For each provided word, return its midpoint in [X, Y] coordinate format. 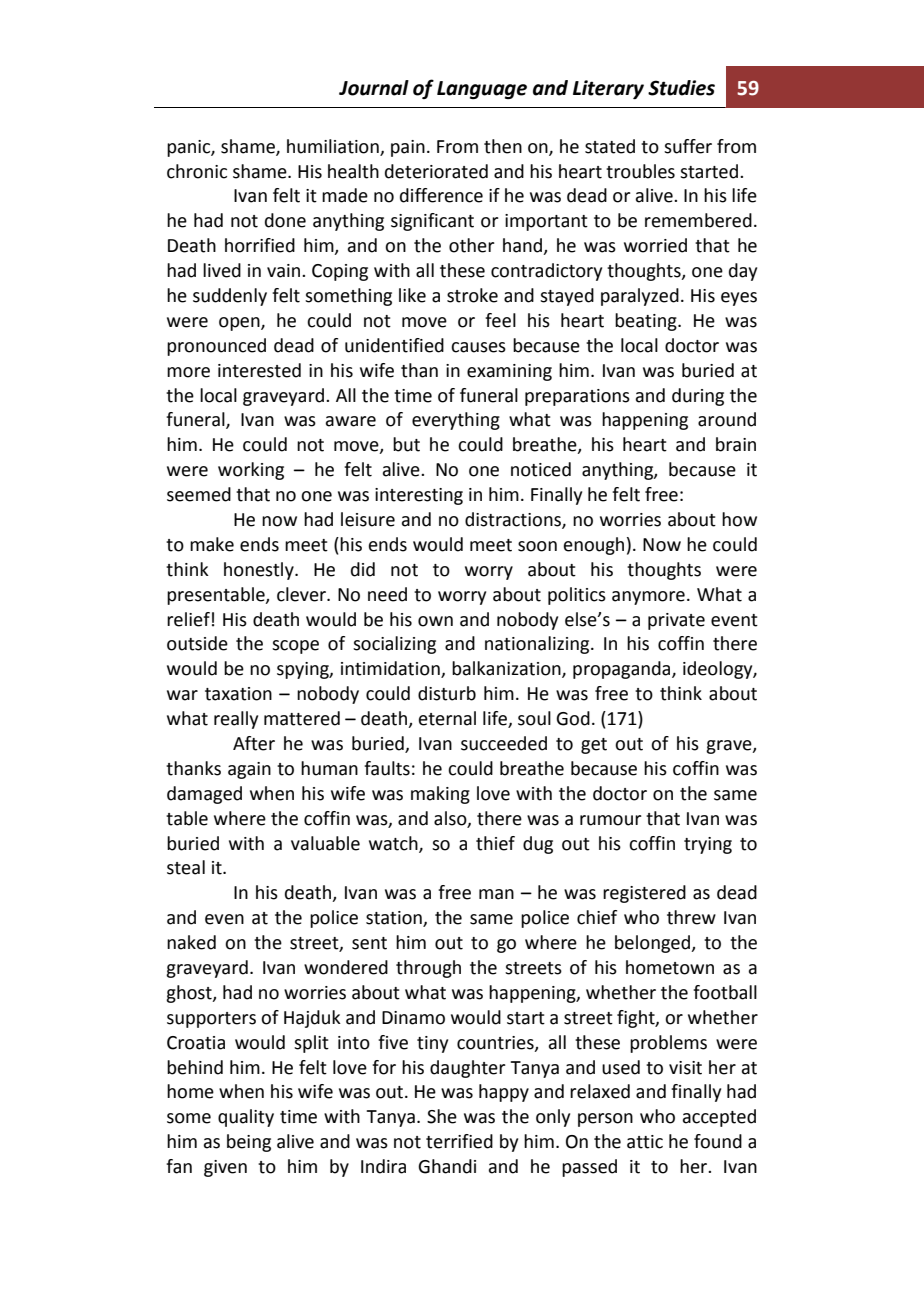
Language [482, 90]
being [249, 1143]
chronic [197, 171]
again [249, 770]
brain [736, 444]
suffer [688, 146]
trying [708, 845]
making [440, 795]
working [251, 471]
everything [456, 421]
